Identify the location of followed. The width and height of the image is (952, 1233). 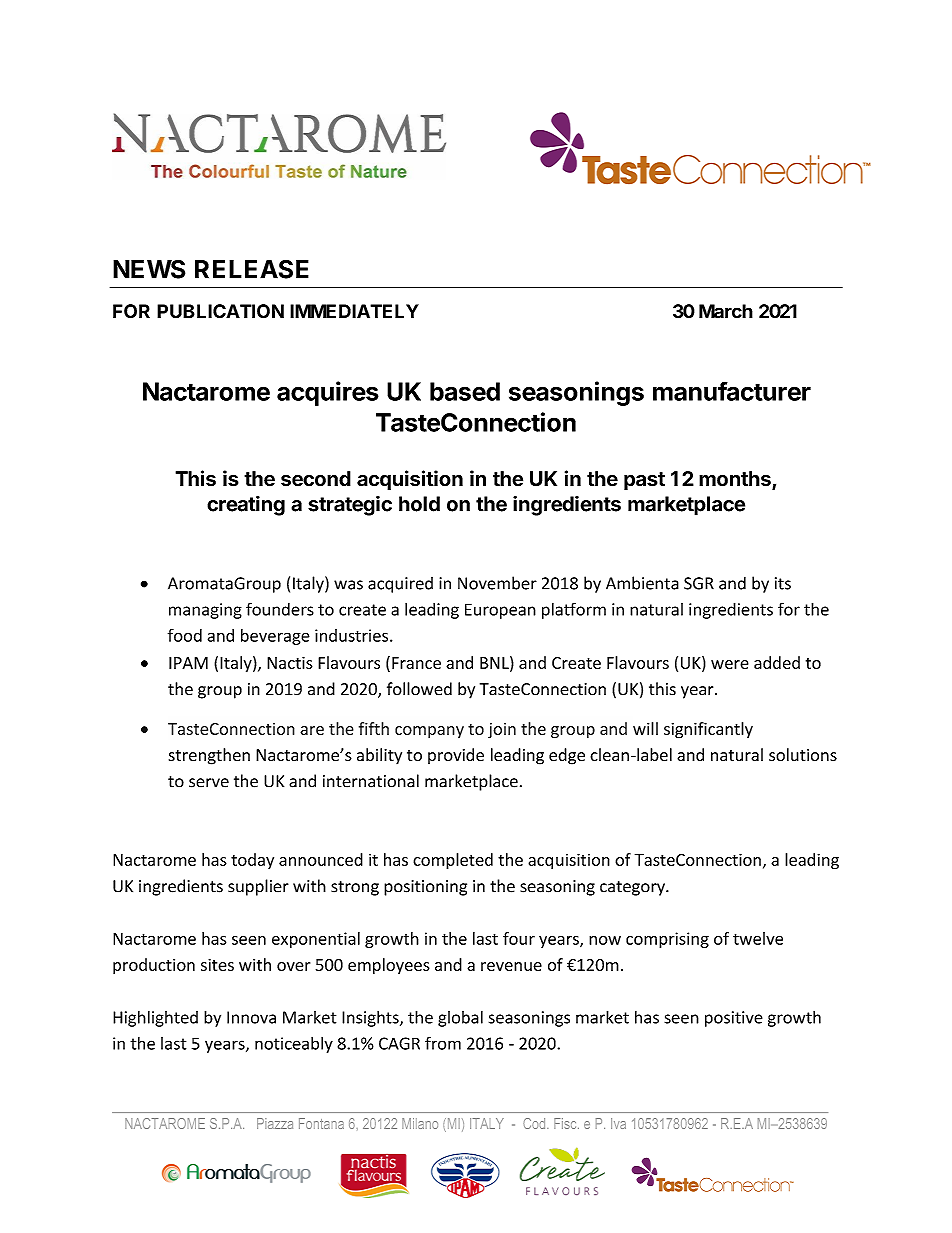
(419, 689).
